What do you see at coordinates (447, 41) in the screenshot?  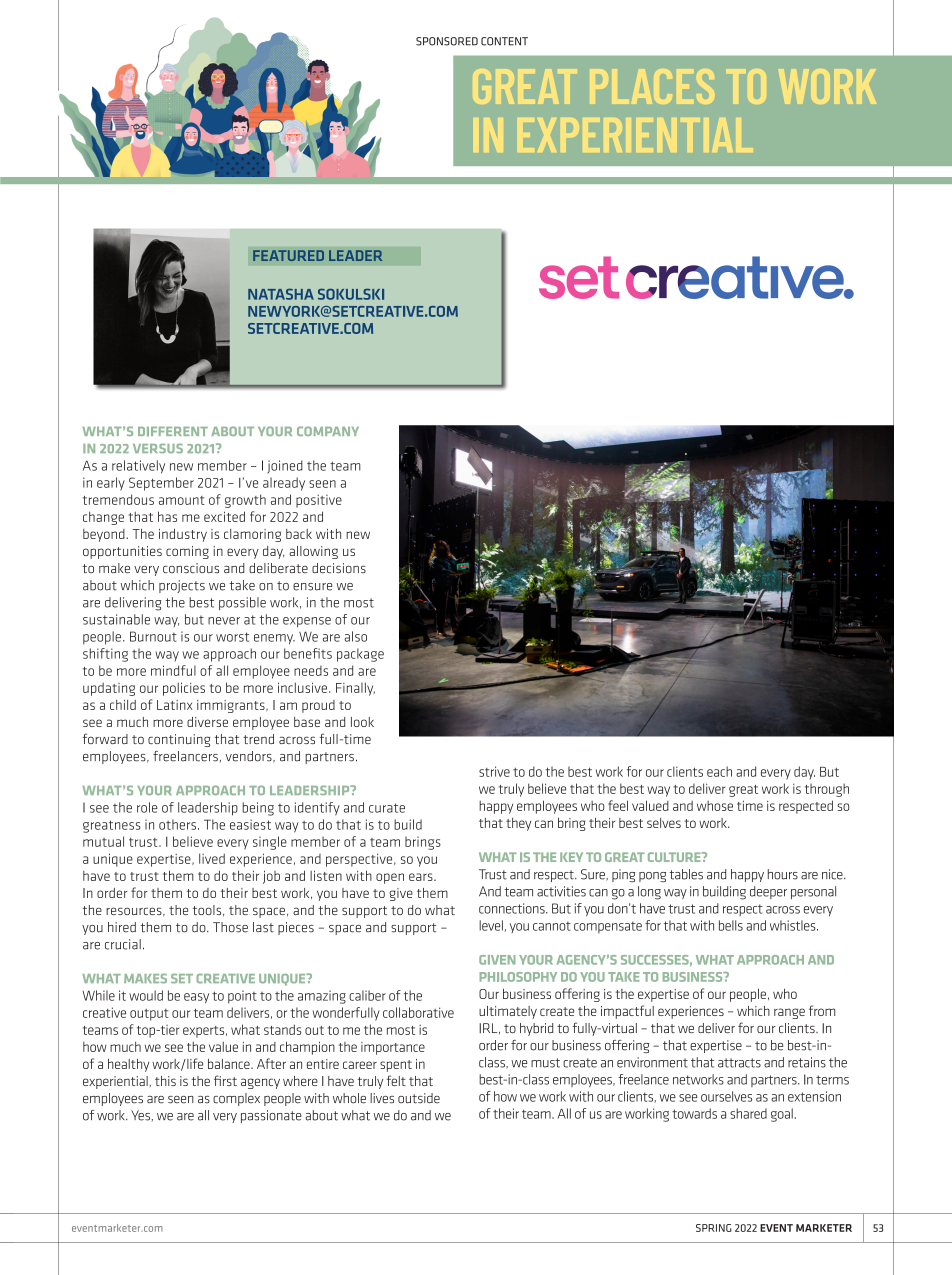 I see `SPONSORED` at bounding box center [447, 41].
